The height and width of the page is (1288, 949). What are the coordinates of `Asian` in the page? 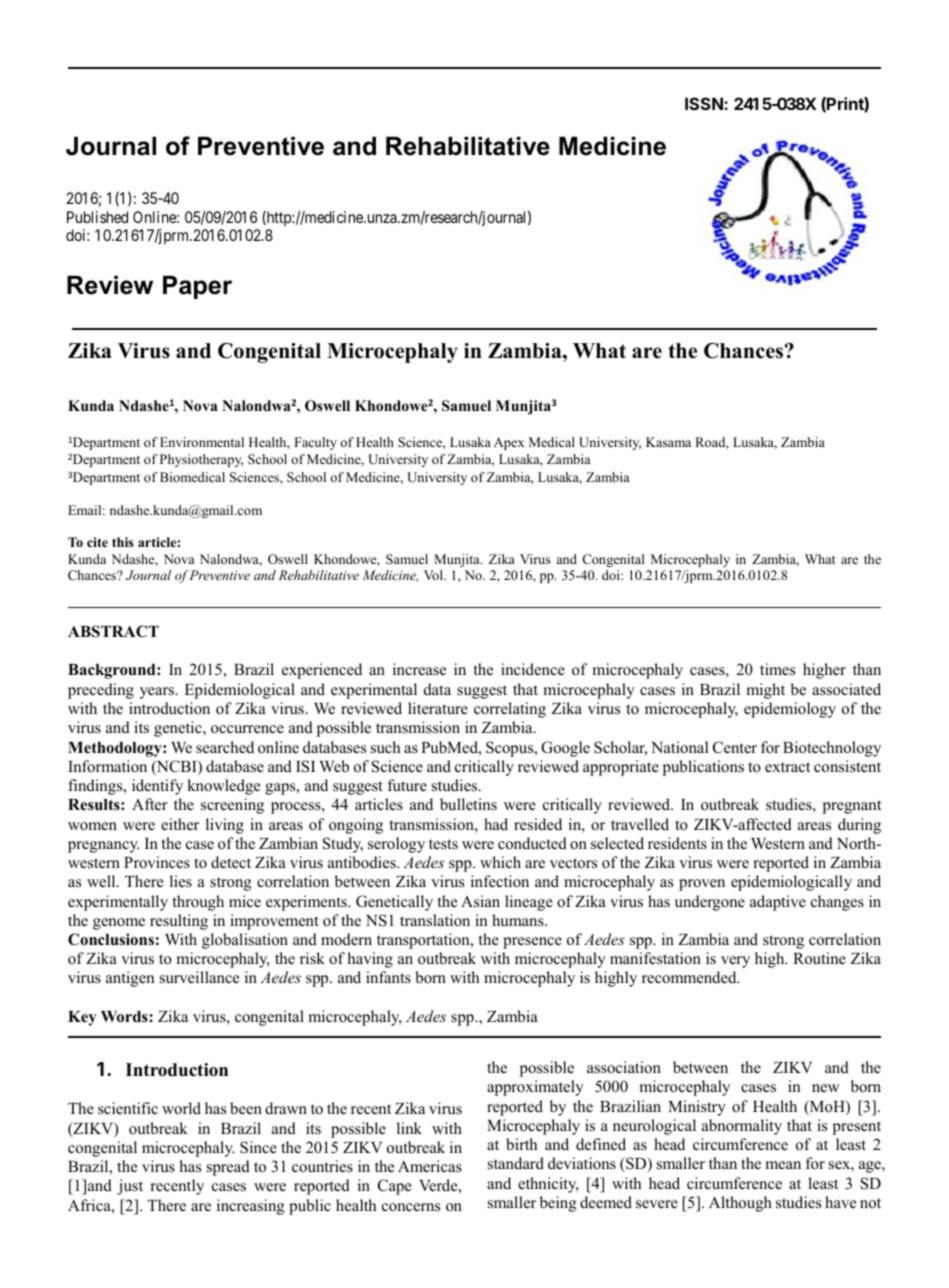 It's located at (480, 901).
